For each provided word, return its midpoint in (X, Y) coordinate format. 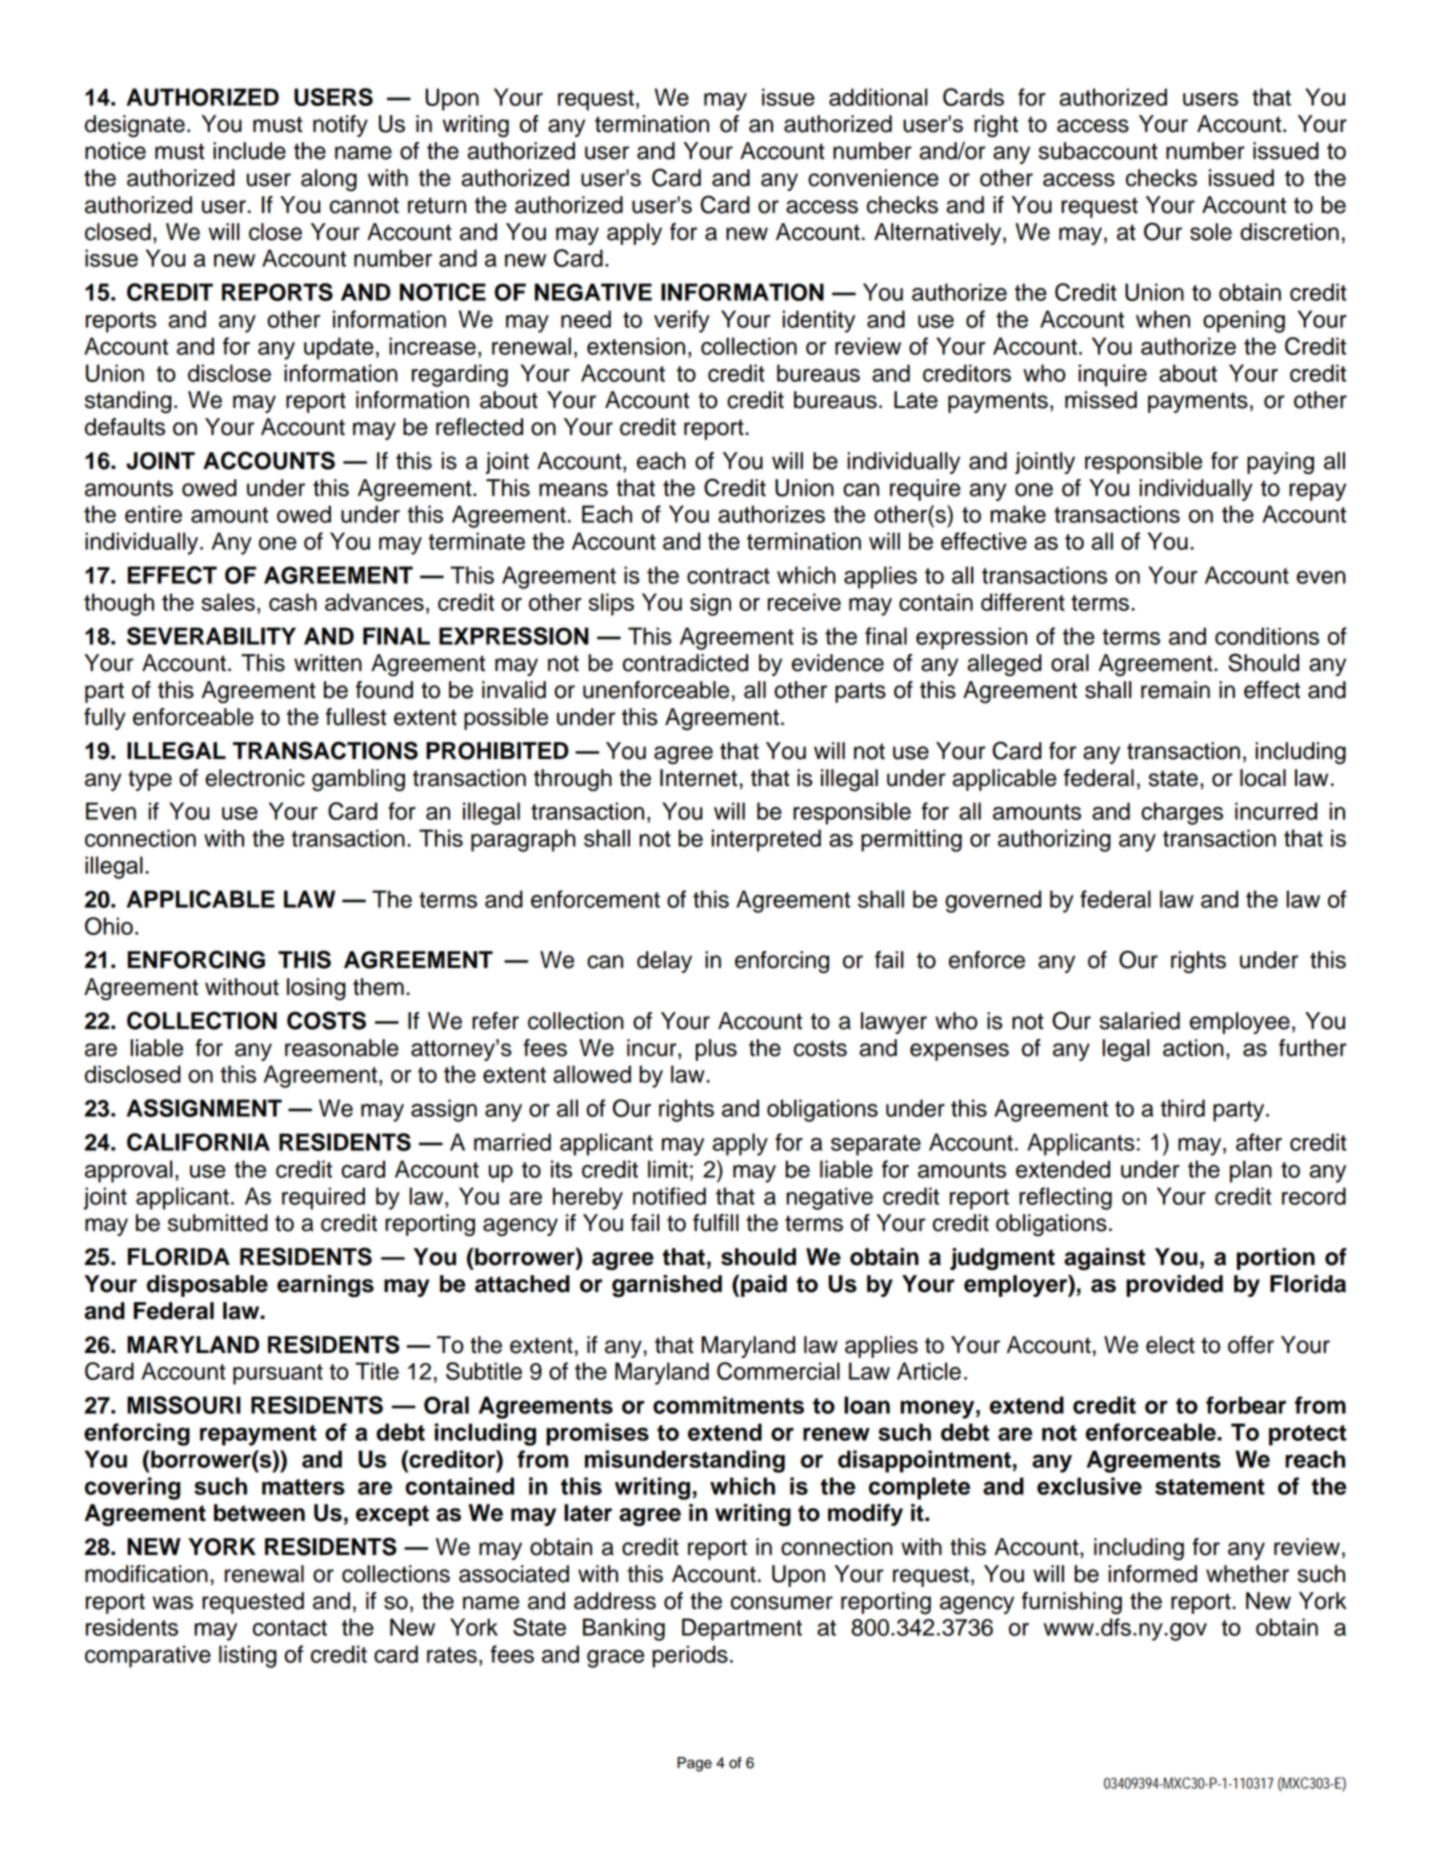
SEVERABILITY (211, 636)
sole (1211, 232)
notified (669, 1196)
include (249, 151)
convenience (873, 178)
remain (1175, 690)
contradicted (685, 663)
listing (248, 1656)
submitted (218, 1223)
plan (1251, 1171)
